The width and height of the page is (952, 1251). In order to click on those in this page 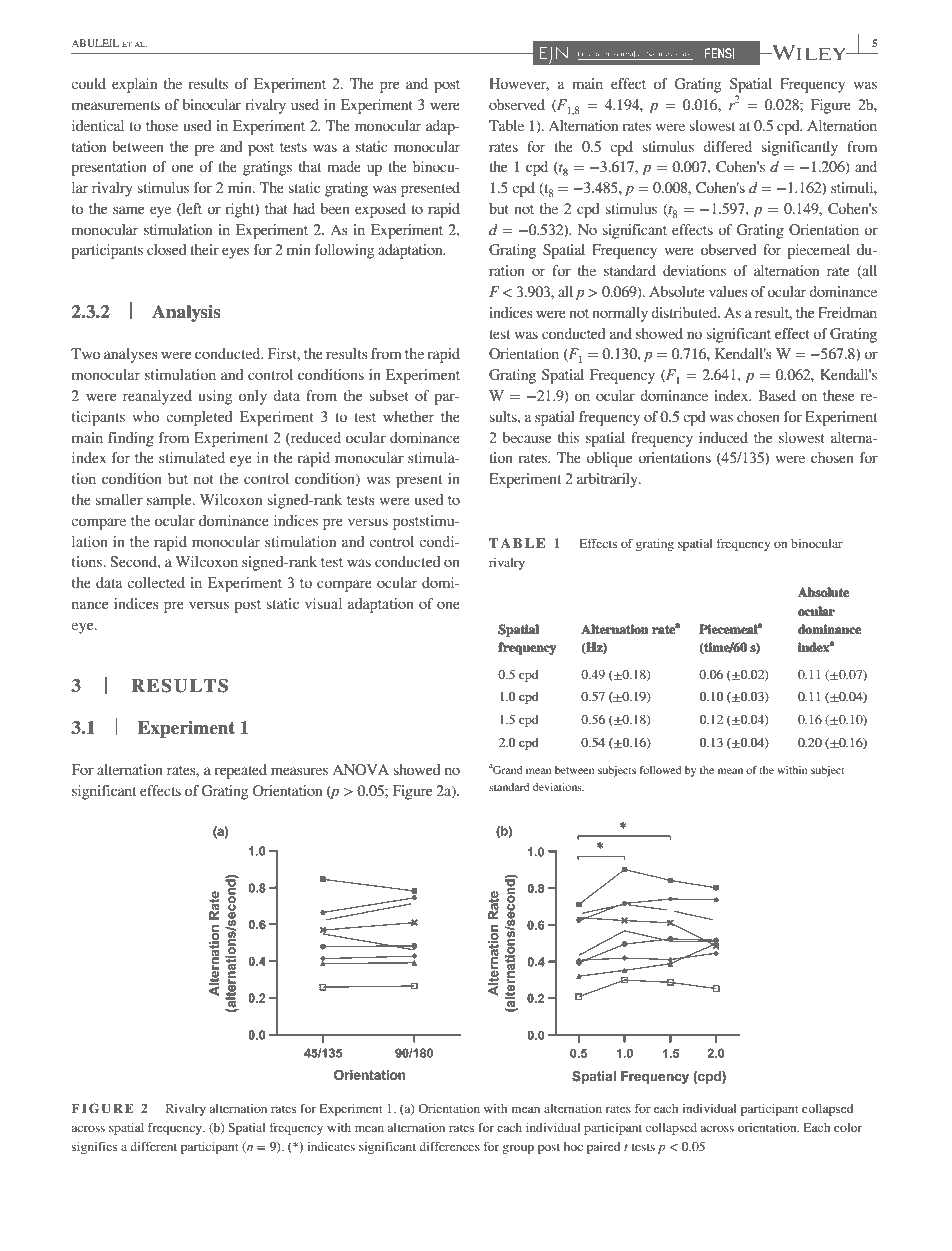, I will do `click(162, 125)`.
